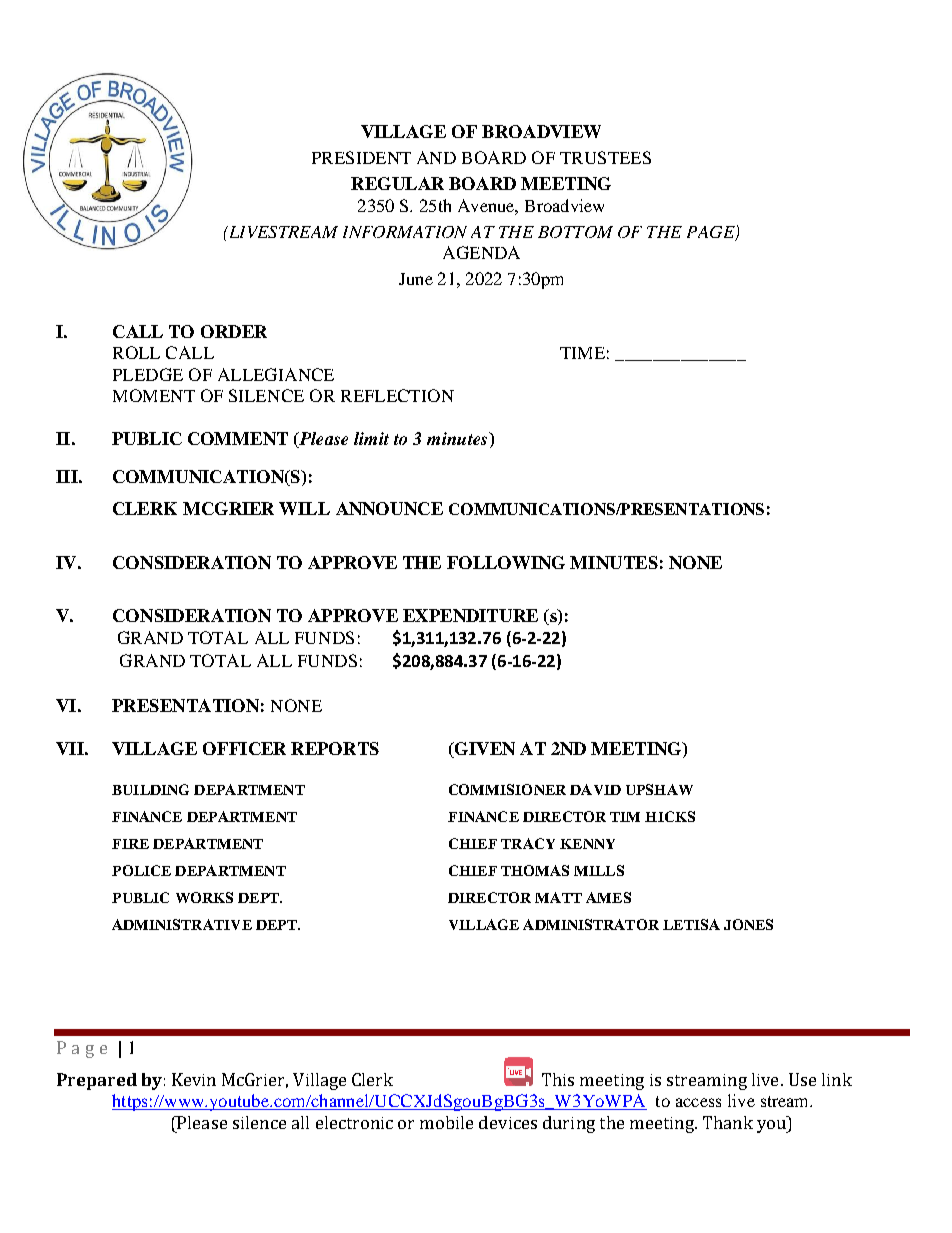 This image has height=1233, width=952. What do you see at coordinates (397, 395) in the image?
I see `REFLECTION` at bounding box center [397, 395].
